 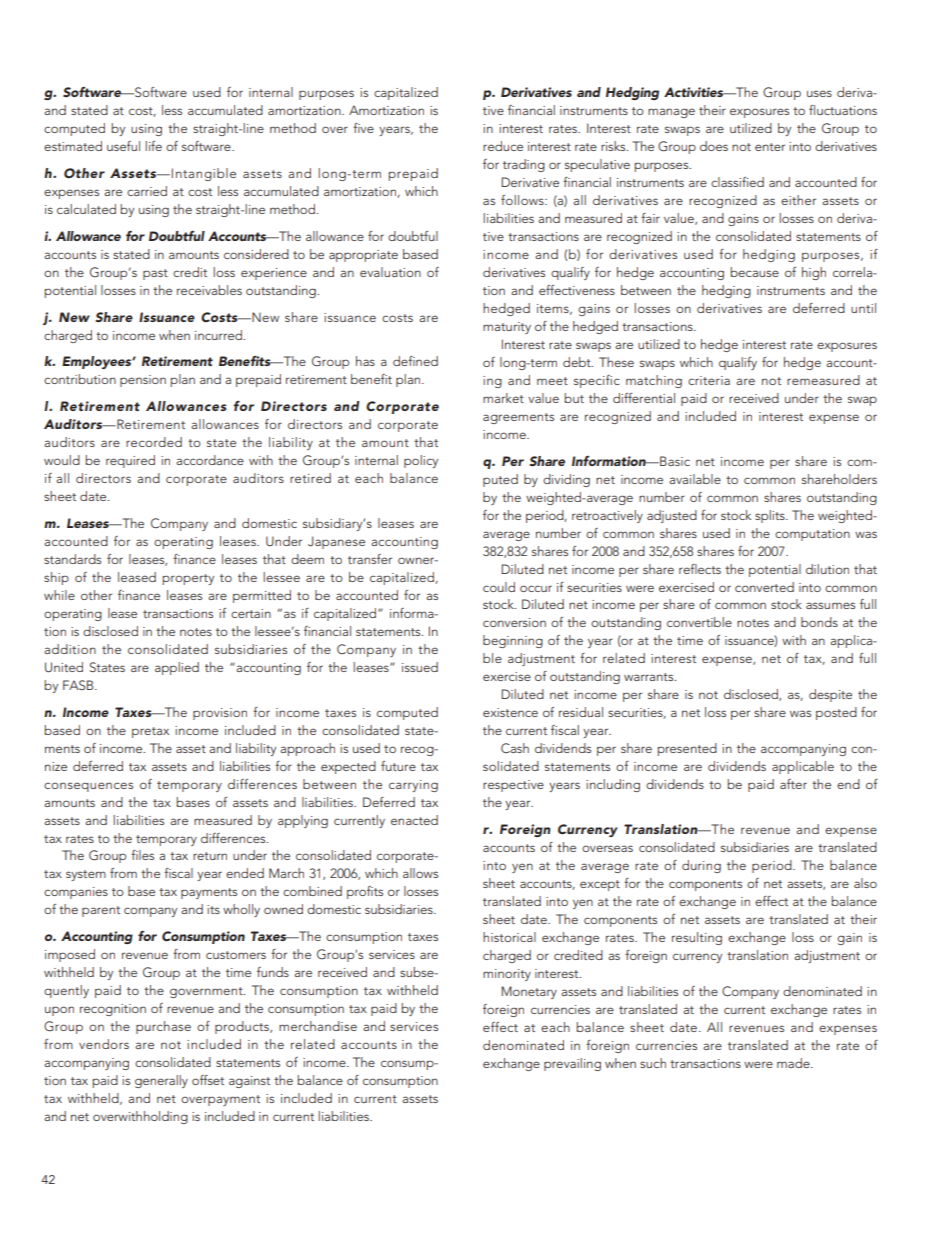 I want to click on property, so click(x=188, y=579).
